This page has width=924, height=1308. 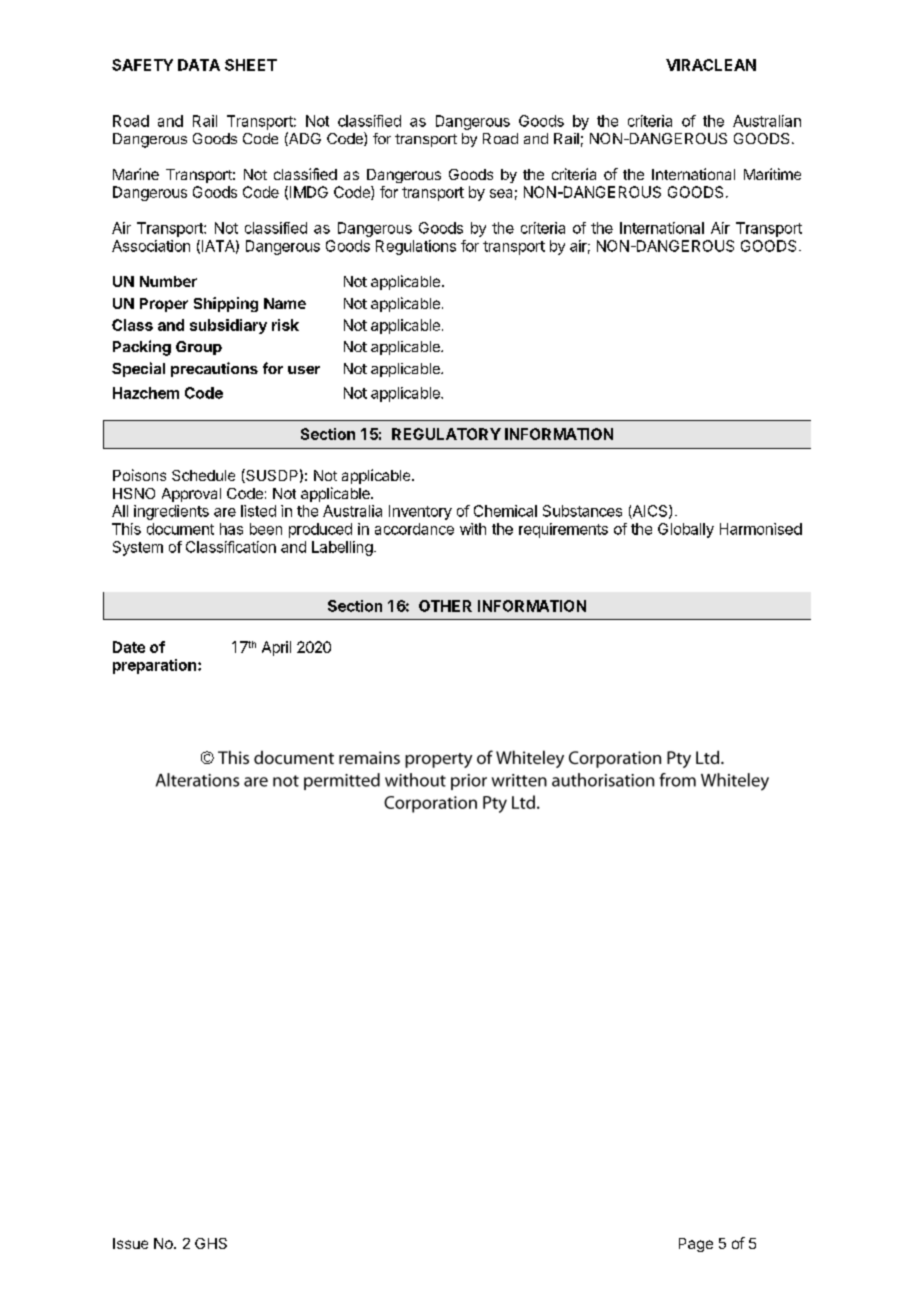 What do you see at coordinates (696, 1245) in the page?
I see `Page` at bounding box center [696, 1245].
